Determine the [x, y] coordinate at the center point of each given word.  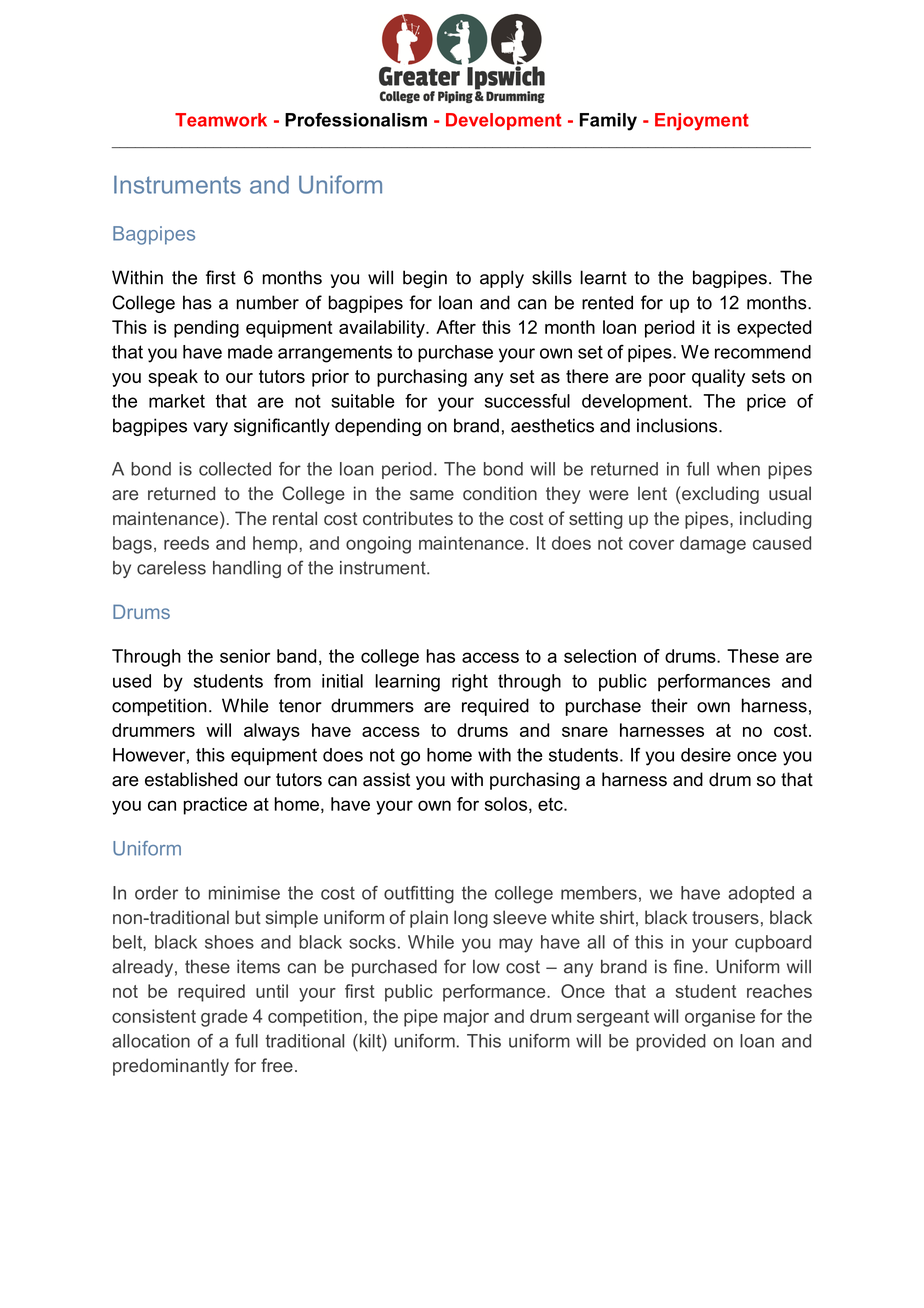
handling [247, 569]
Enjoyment [702, 122]
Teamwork [221, 120]
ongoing [378, 545]
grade [224, 1018]
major [466, 1018]
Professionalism [356, 120]
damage [713, 545]
